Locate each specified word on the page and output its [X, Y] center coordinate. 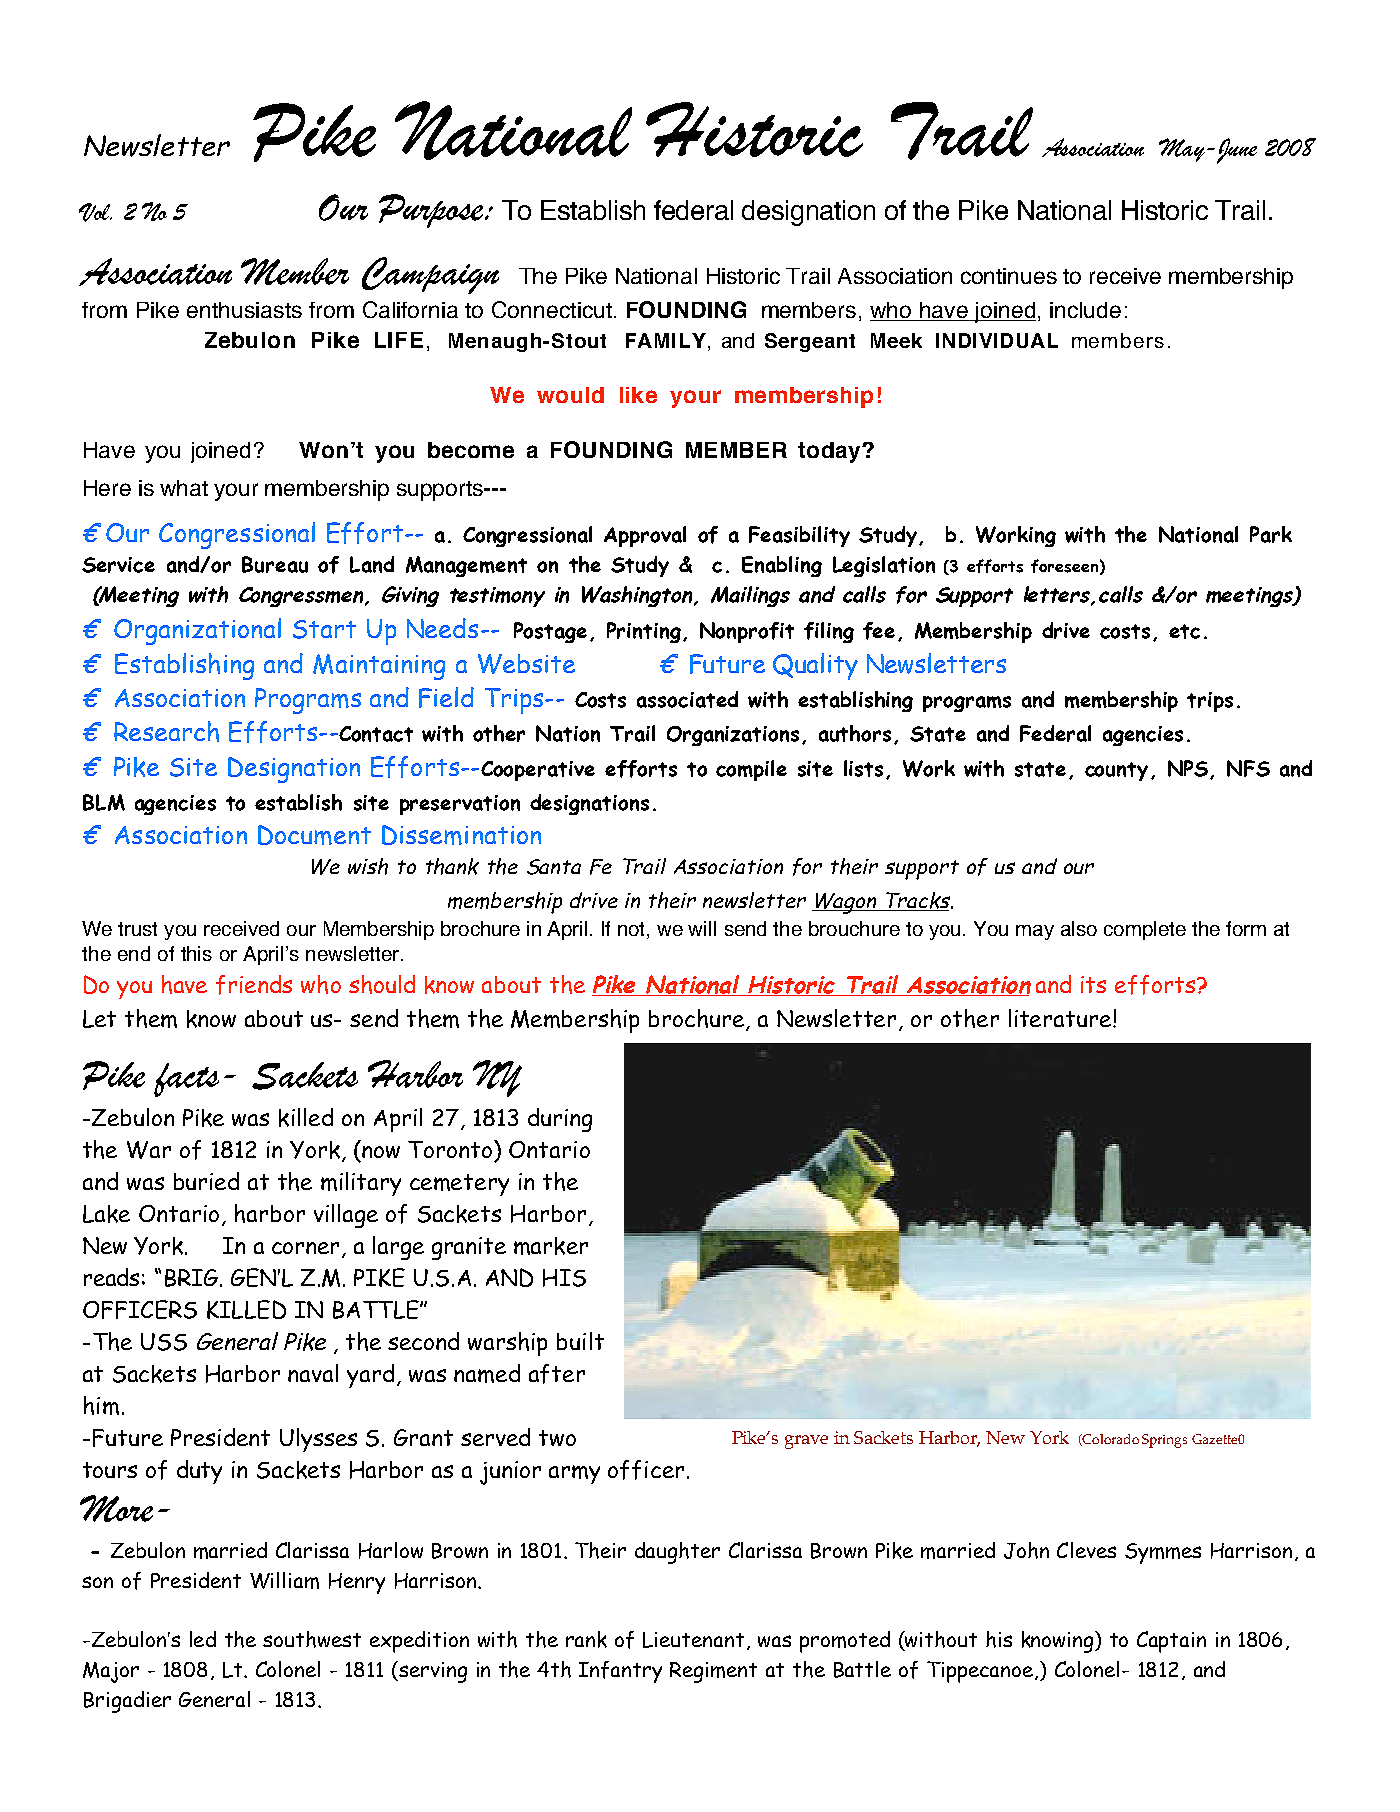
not [633, 930]
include [1085, 310]
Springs [1164, 1441]
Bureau [275, 564]
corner [307, 1249]
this [196, 953]
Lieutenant [693, 1640]
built [580, 1341]
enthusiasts [244, 310]
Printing [644, 632]
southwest [312, 1639]
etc [1184, 631]
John [1026, 1550]
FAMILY [666, 340]
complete [1145, 930]
